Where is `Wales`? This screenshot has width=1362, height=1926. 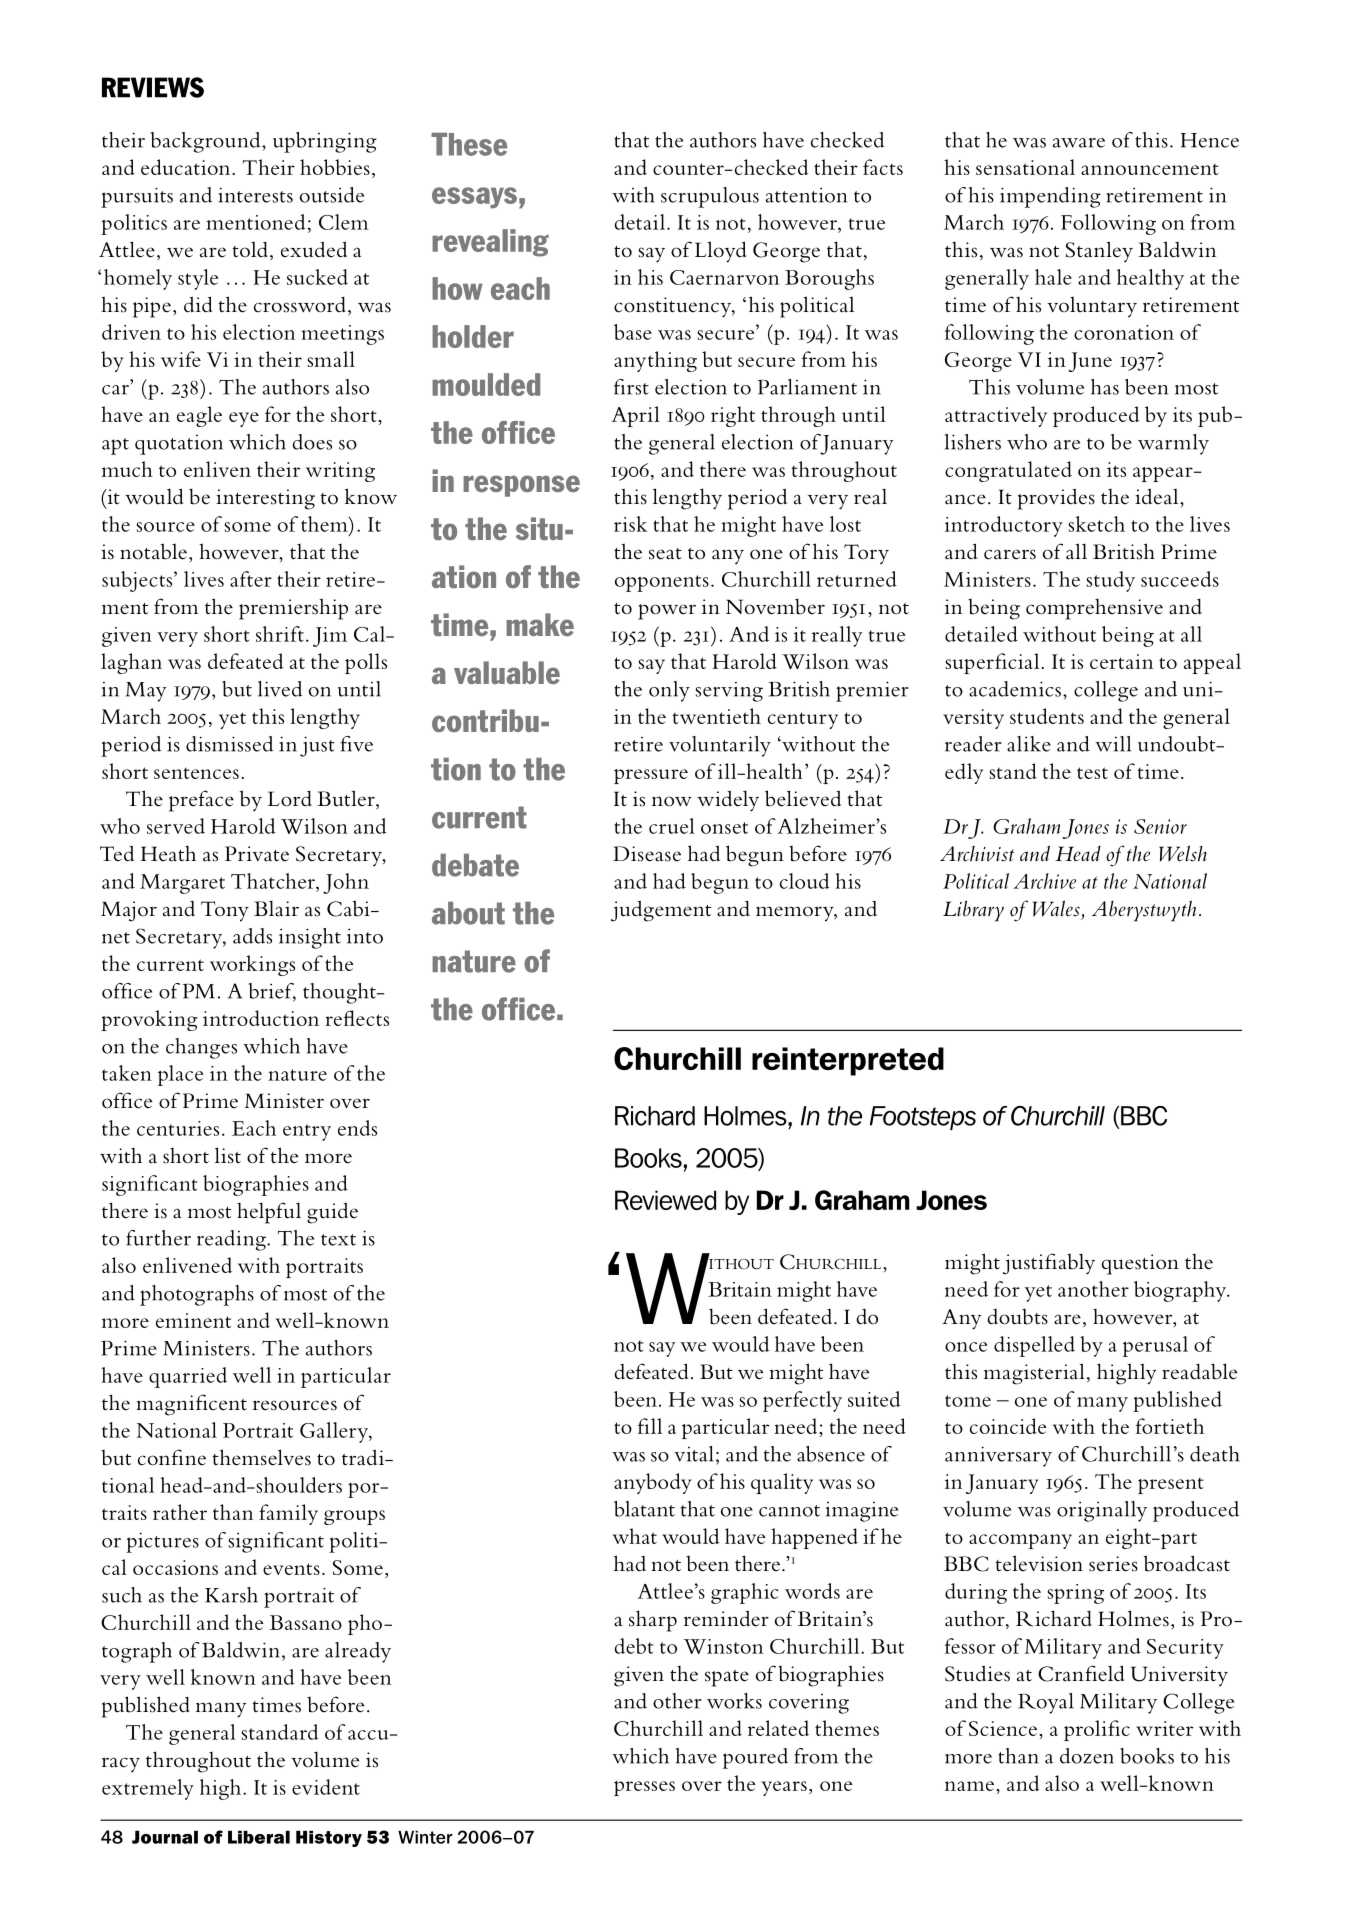 Wales is located at coordinates (1056, 908).
